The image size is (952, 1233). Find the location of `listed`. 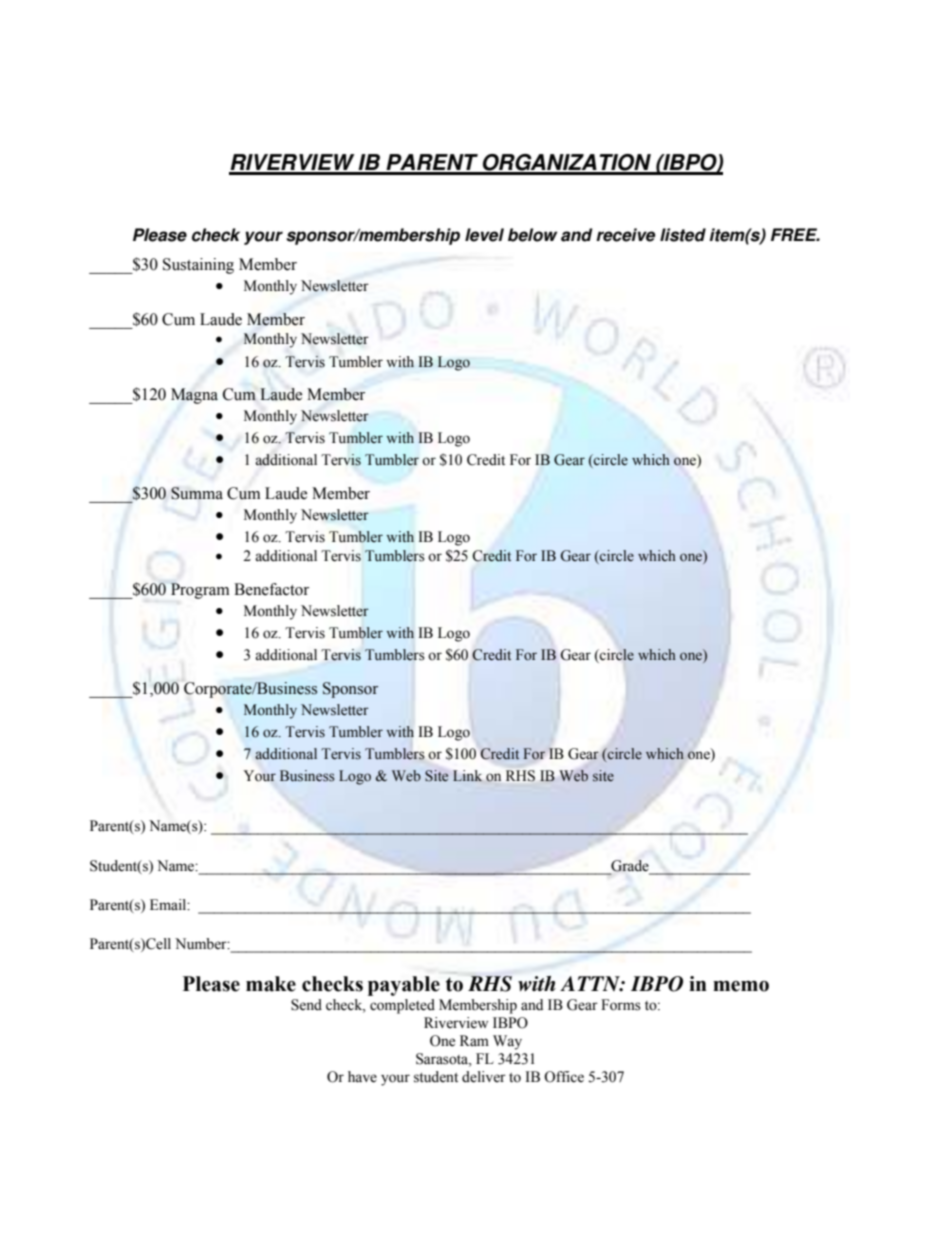

listed is located at coordinates (683, 235).
